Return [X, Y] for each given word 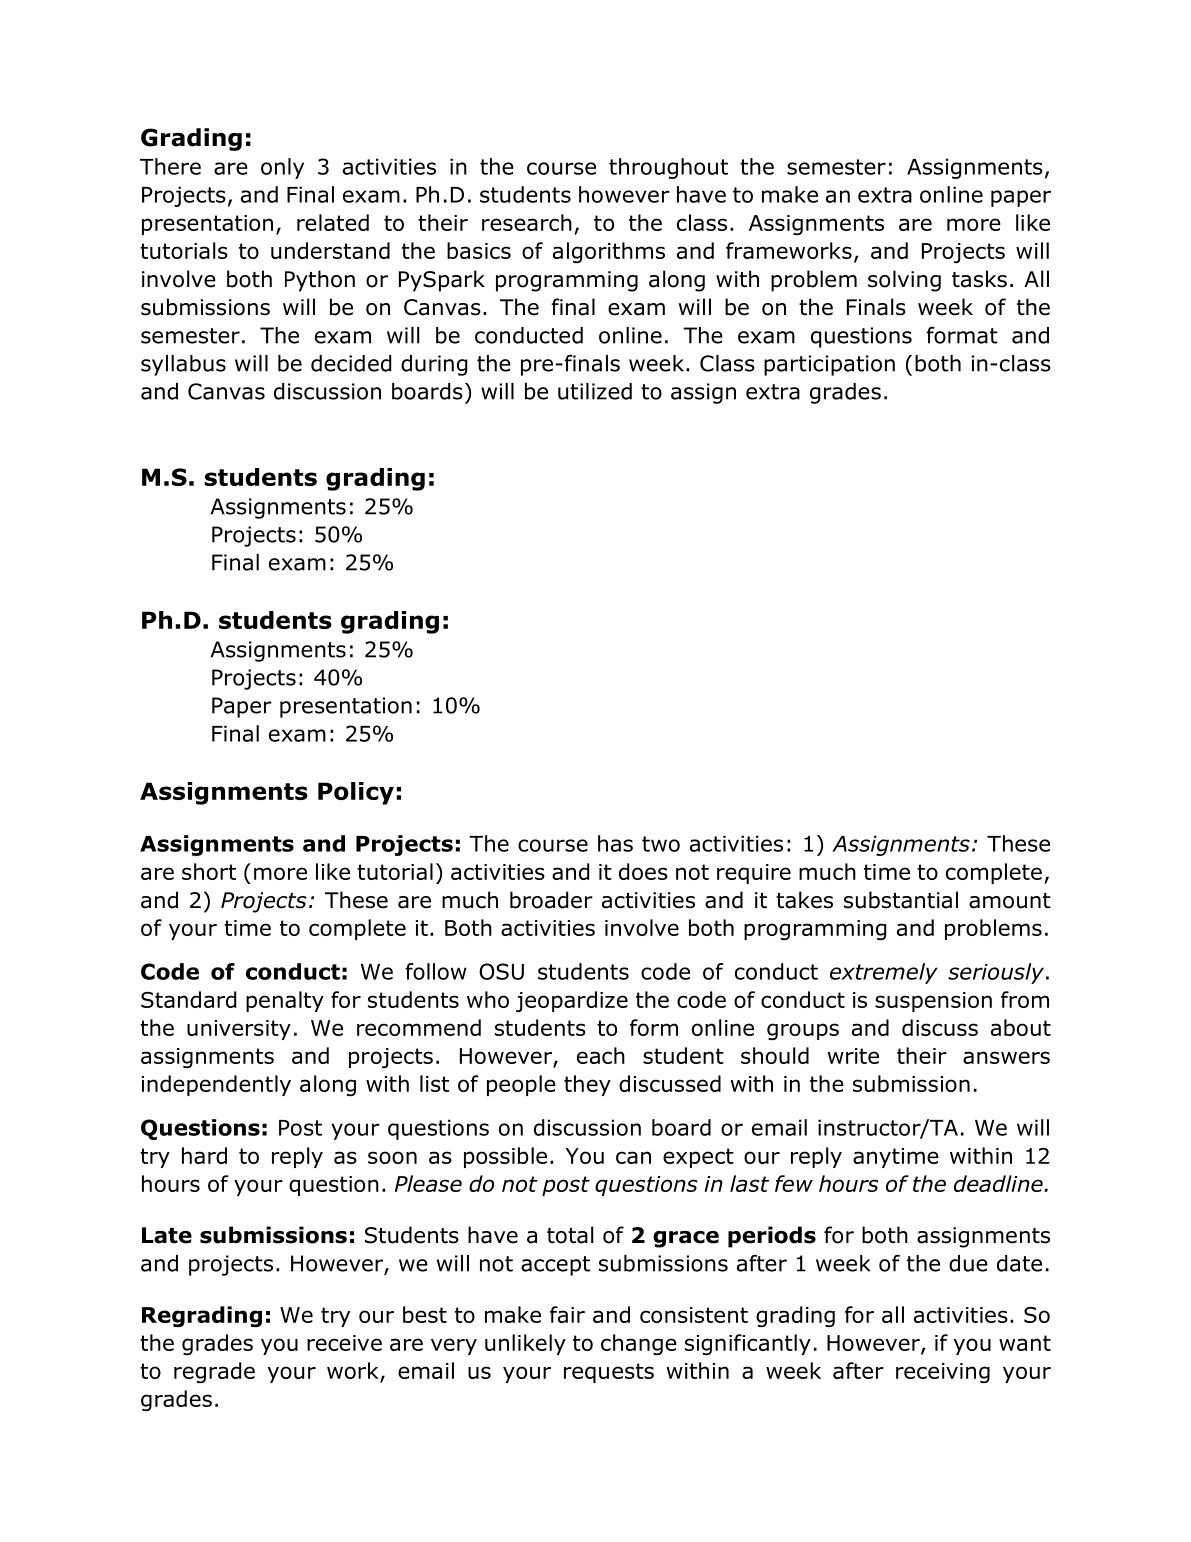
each [601, 1055]
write [853, 1056]
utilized [595, 391]
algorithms [609, 252]
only [282, 168]
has [615, 843]
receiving [943, 1373]
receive [344, 1343]
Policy [356, 793]
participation [829, 365]
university [239, 1030]
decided [351, 363]
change [639, 1344]
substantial [901, 900]
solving [904, 281]
